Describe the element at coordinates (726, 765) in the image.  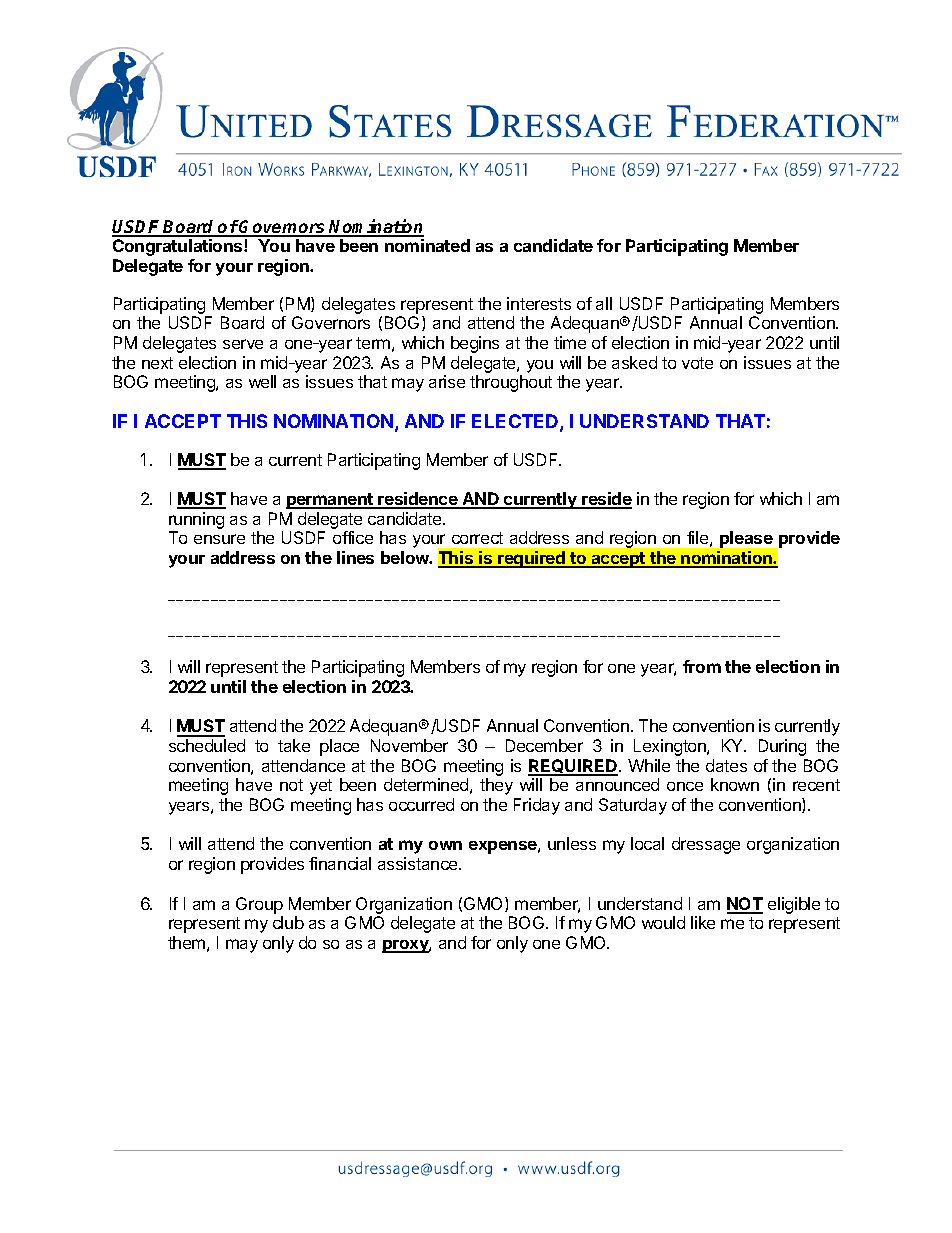
I see `dates` at that location.
